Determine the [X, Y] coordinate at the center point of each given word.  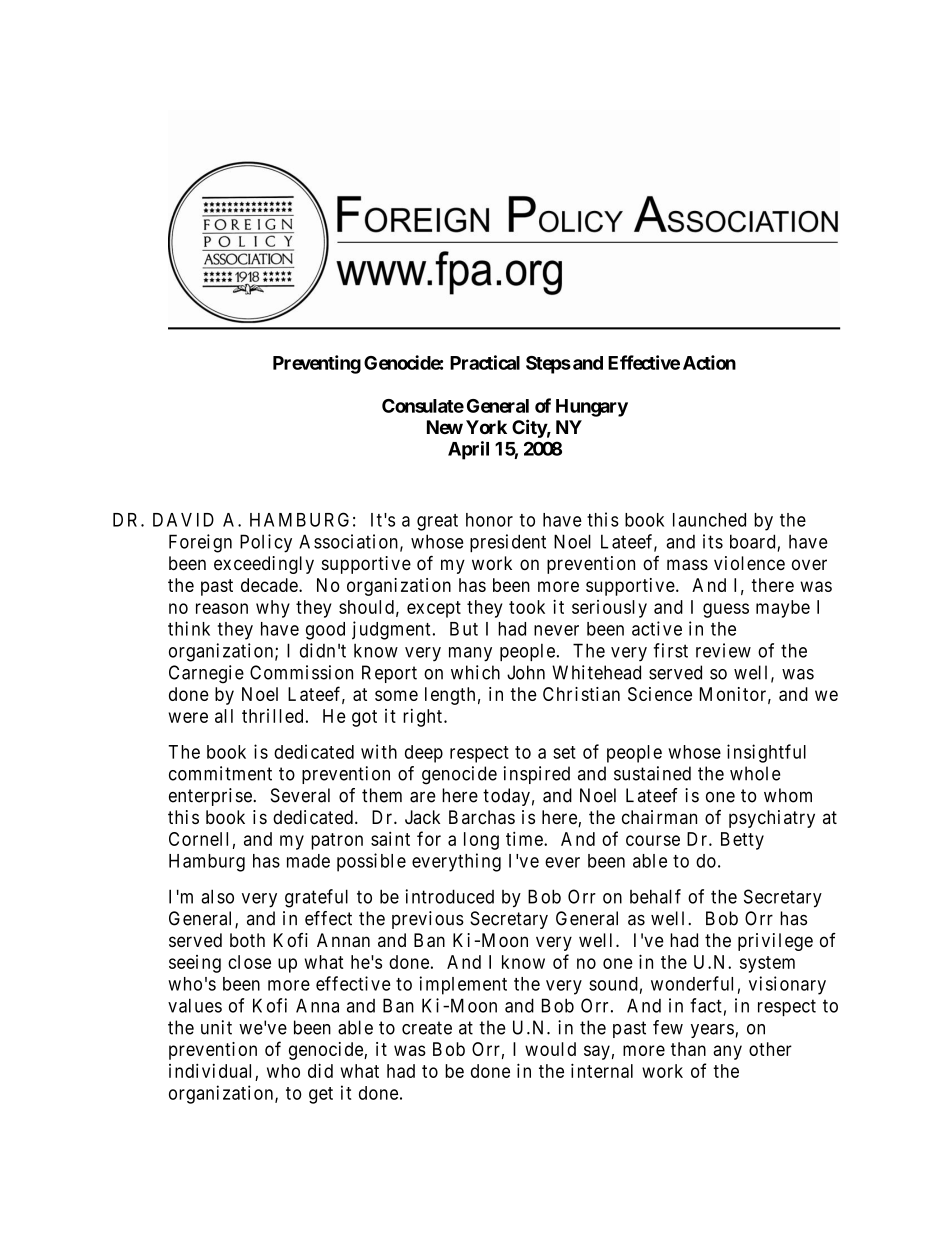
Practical [485, 362]
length [450, 696]
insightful [766, 753]
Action [709, 362]
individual [210, 1070]
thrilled [272, 716]
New [445, 427]
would [550, 1049]
